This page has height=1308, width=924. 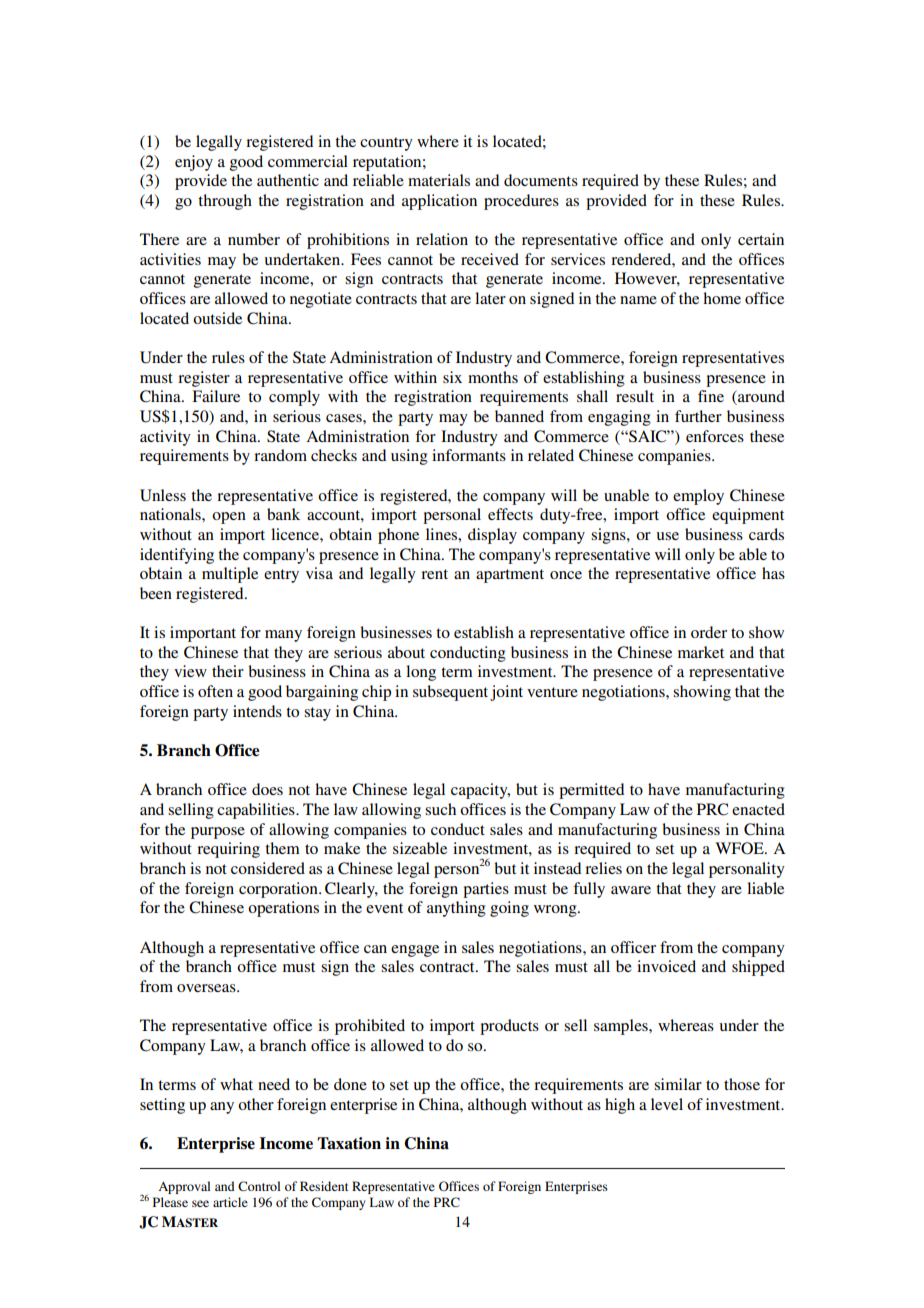 What do you see at coordinates (439, 180) in the page?
I see `materials` at bounding box center [439, 180].
